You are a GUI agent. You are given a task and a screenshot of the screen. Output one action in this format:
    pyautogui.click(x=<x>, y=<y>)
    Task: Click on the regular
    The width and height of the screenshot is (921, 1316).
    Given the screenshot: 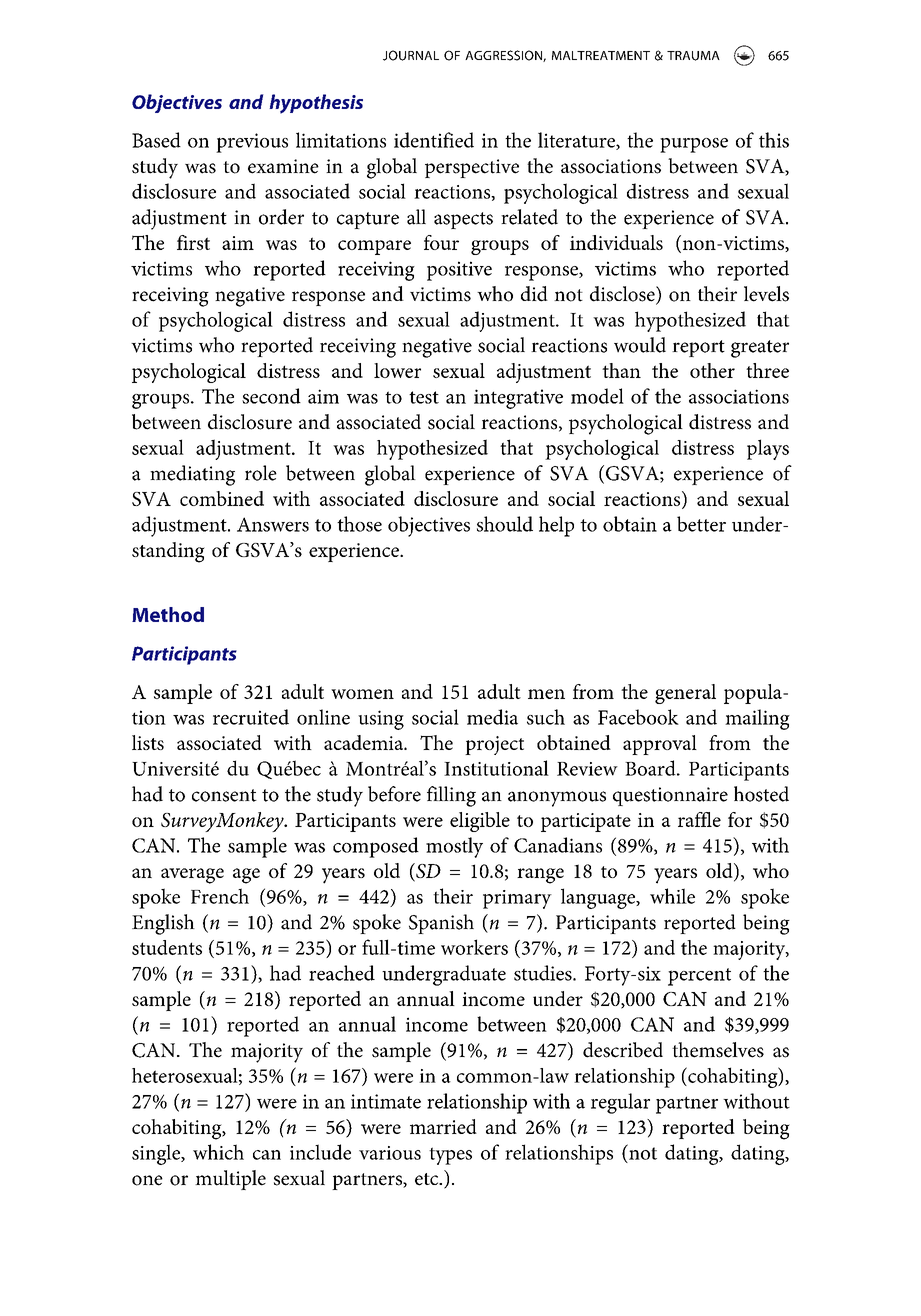 What is the action you would take?
    pyautogui.click(x=620, y=1103)
